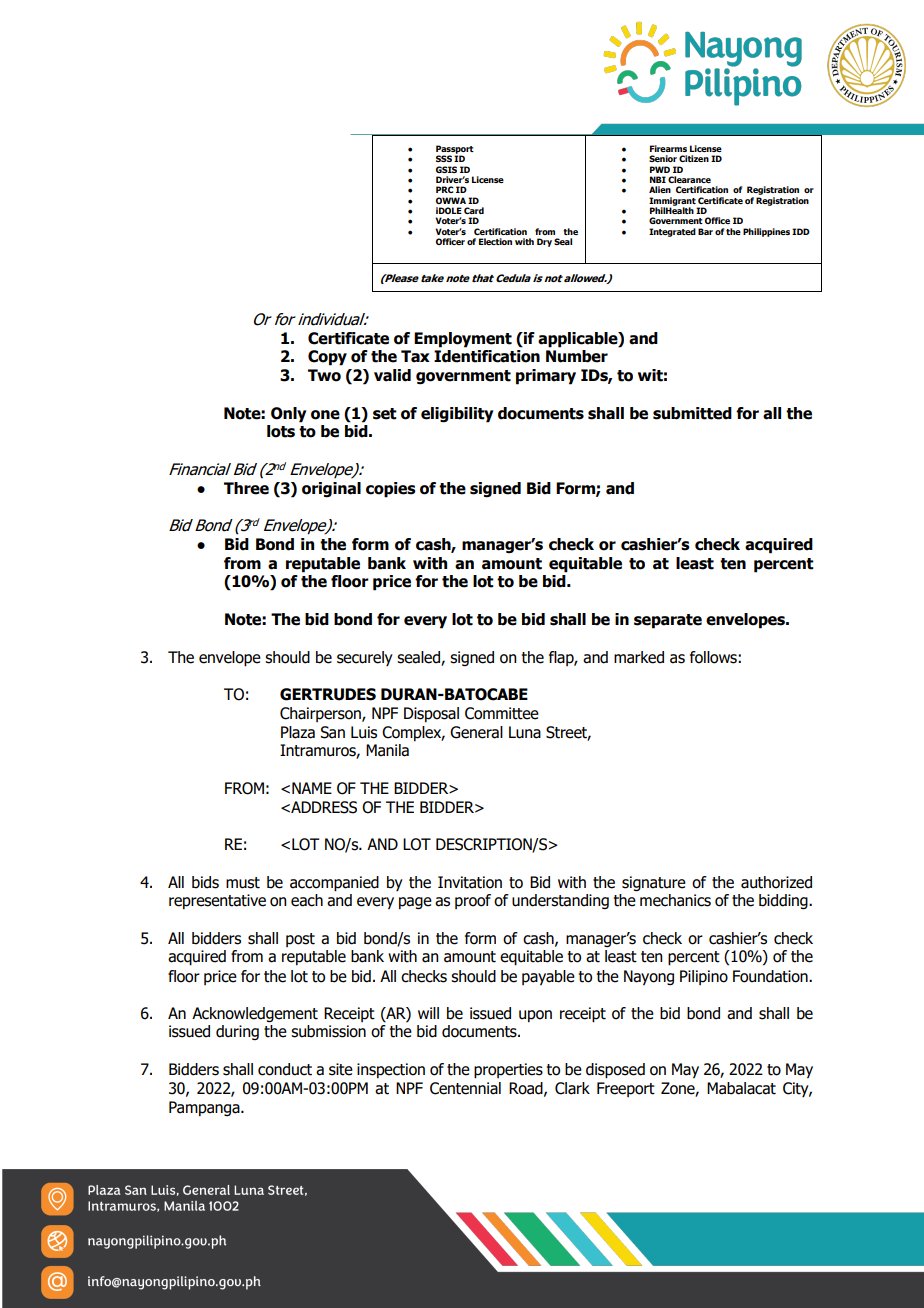  What do you see at coordinates (246, 488) in the page?
I see `Three` at bounding box center [246, 488].
